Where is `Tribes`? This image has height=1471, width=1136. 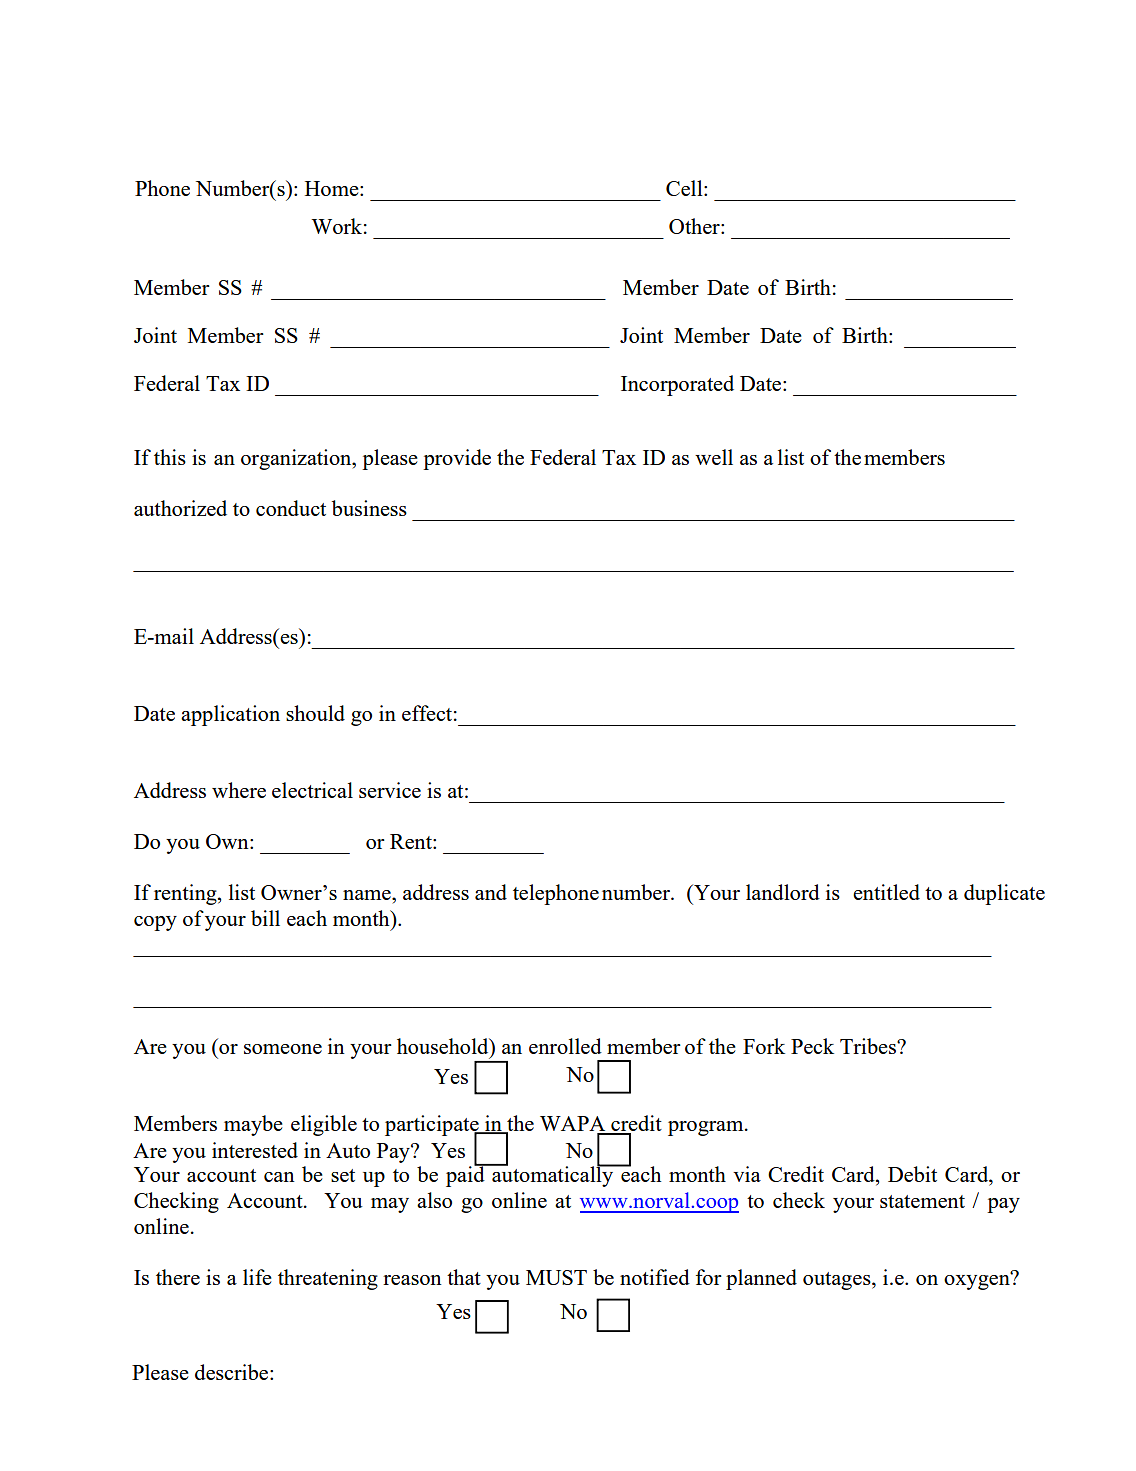
Tribes is located at coordinates (869, 1046).
